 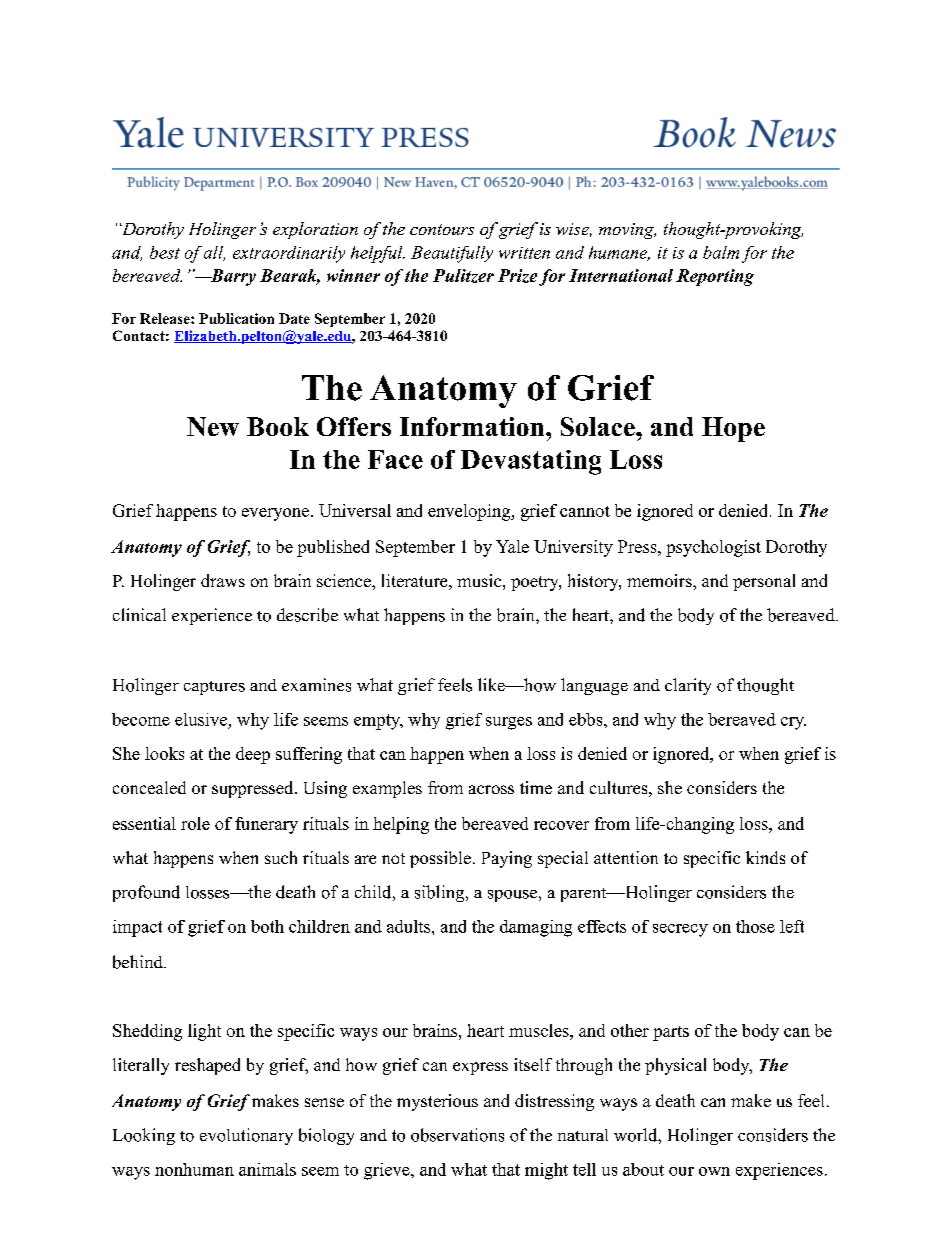 What do you see at coordinates (246, 1136) in the image?
I see `evolutionary` at bounding box center [246, 1136].
